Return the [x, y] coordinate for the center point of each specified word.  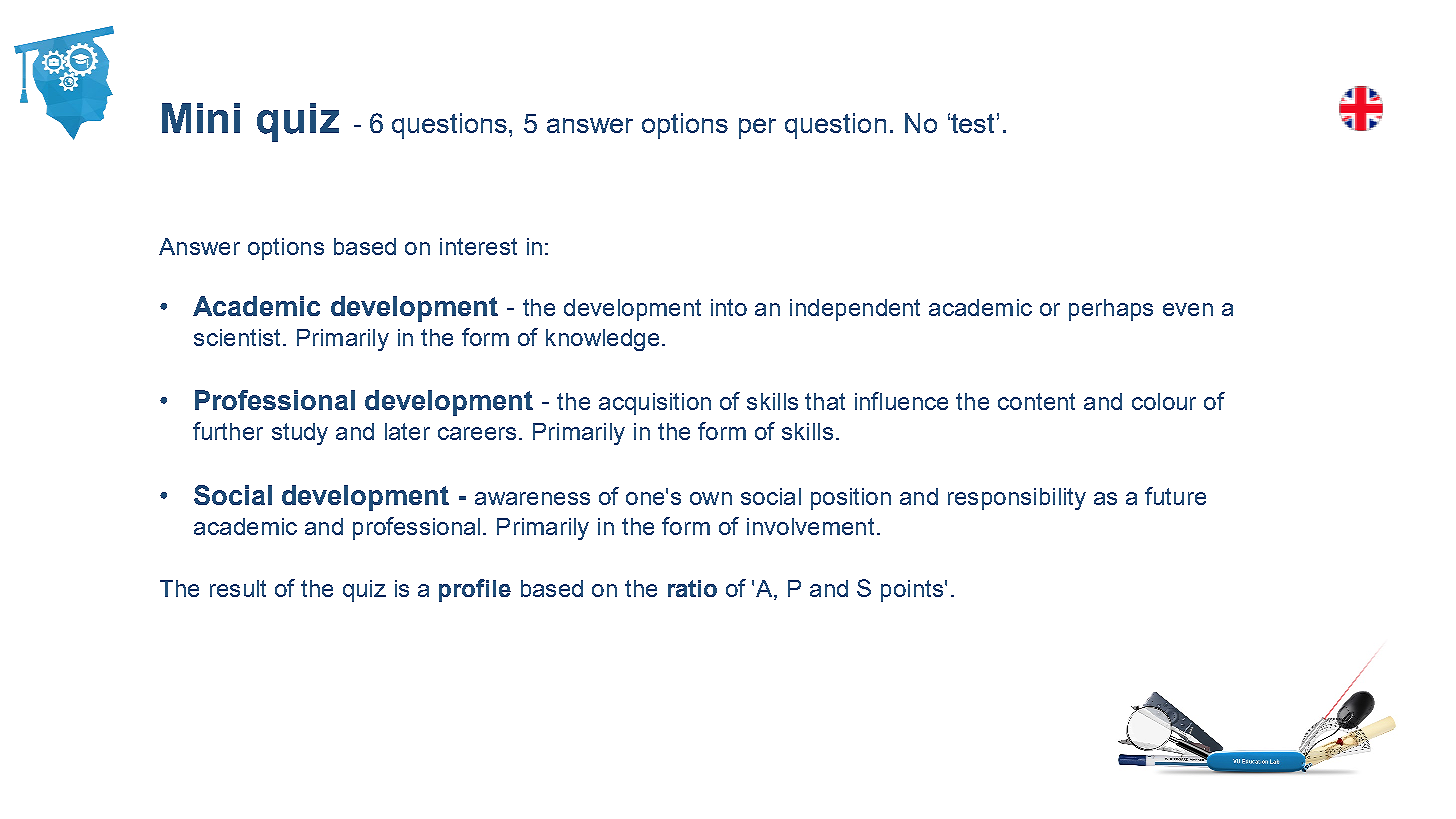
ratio [692, 588]
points [912, 591]
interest [478, 246]
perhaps [1111, 310]
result [238, 588]
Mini [201, 118]
